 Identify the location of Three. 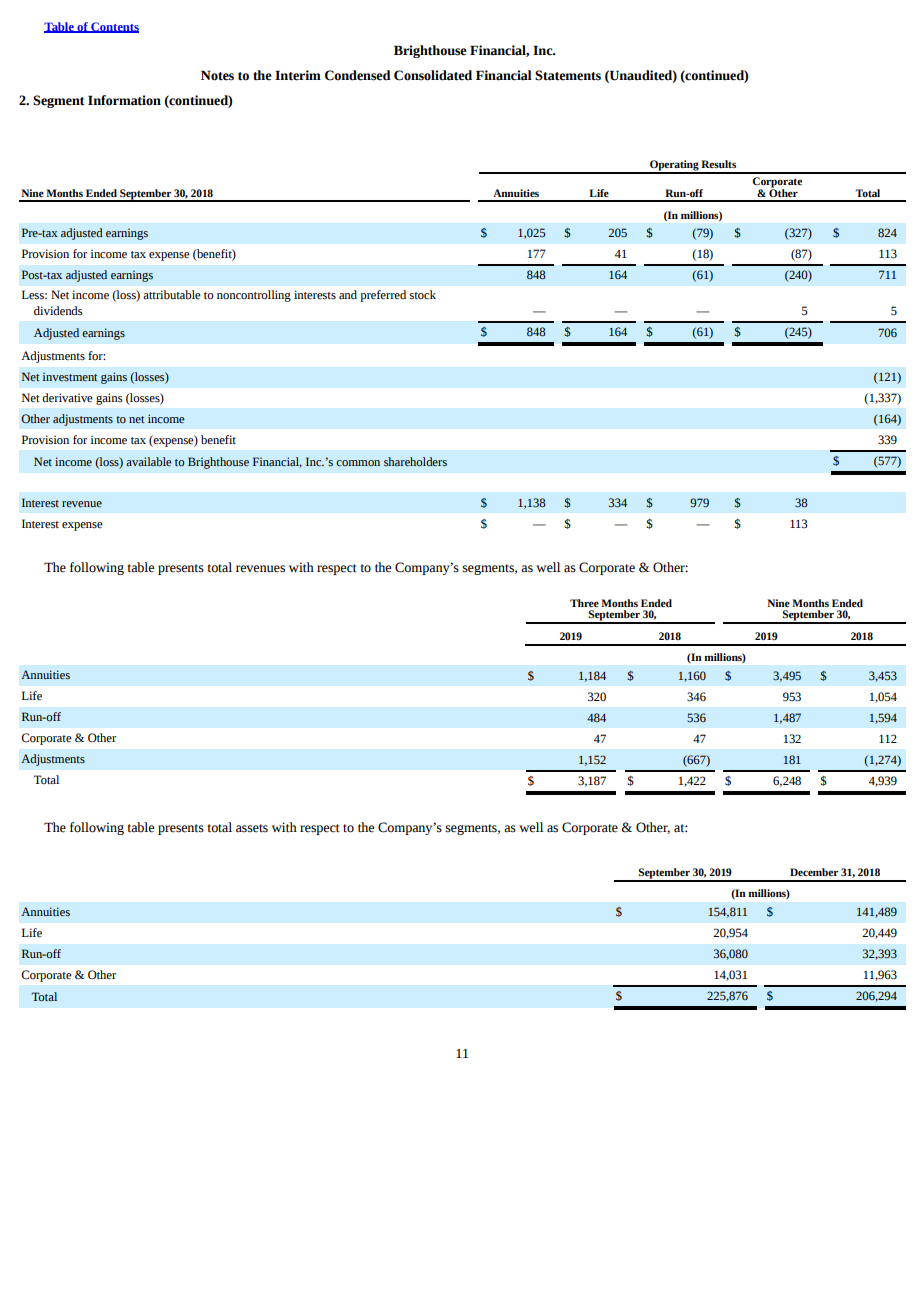
(584, 603).
